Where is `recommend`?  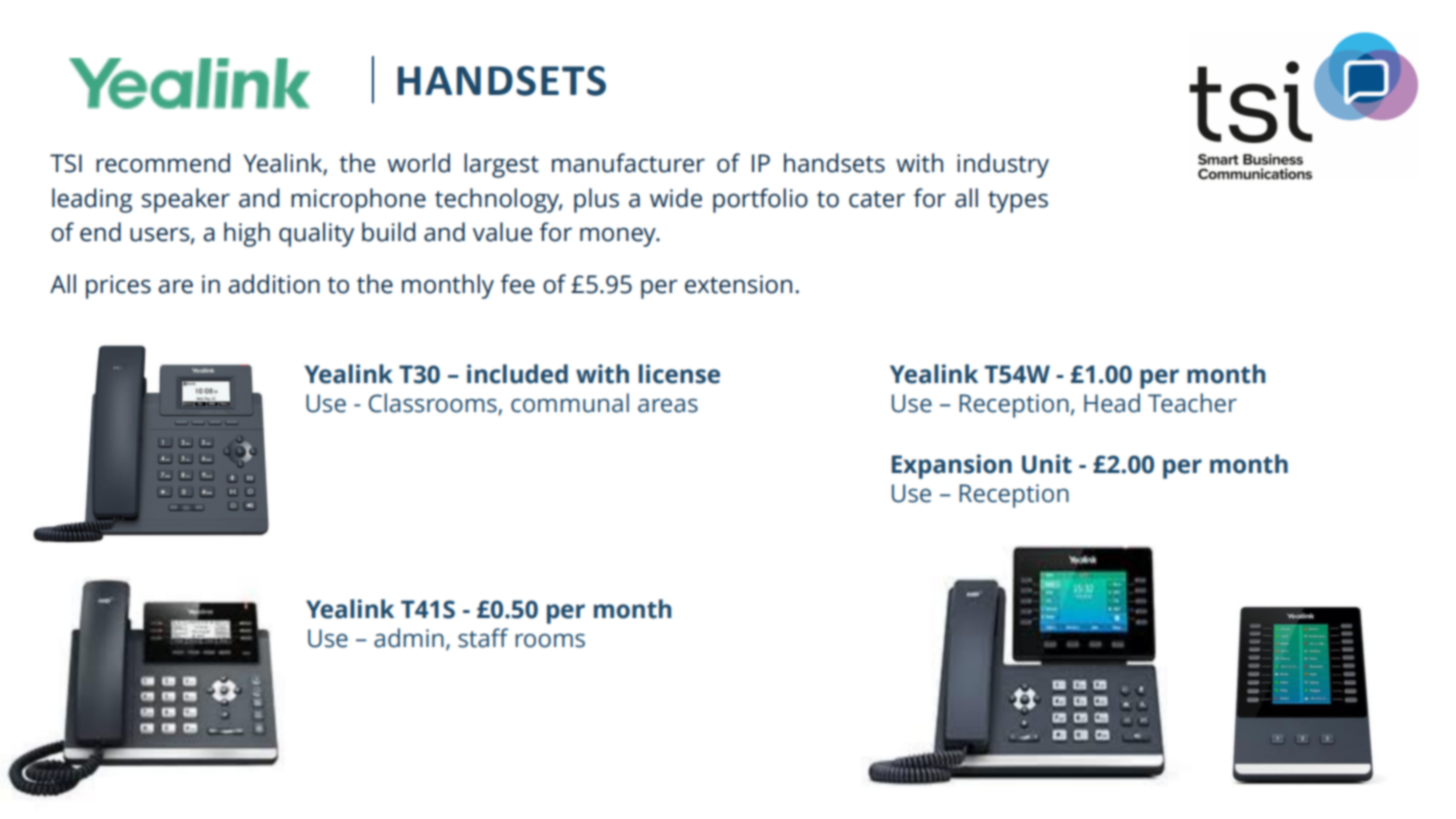
recommend is located at coordinates (163, 163).
